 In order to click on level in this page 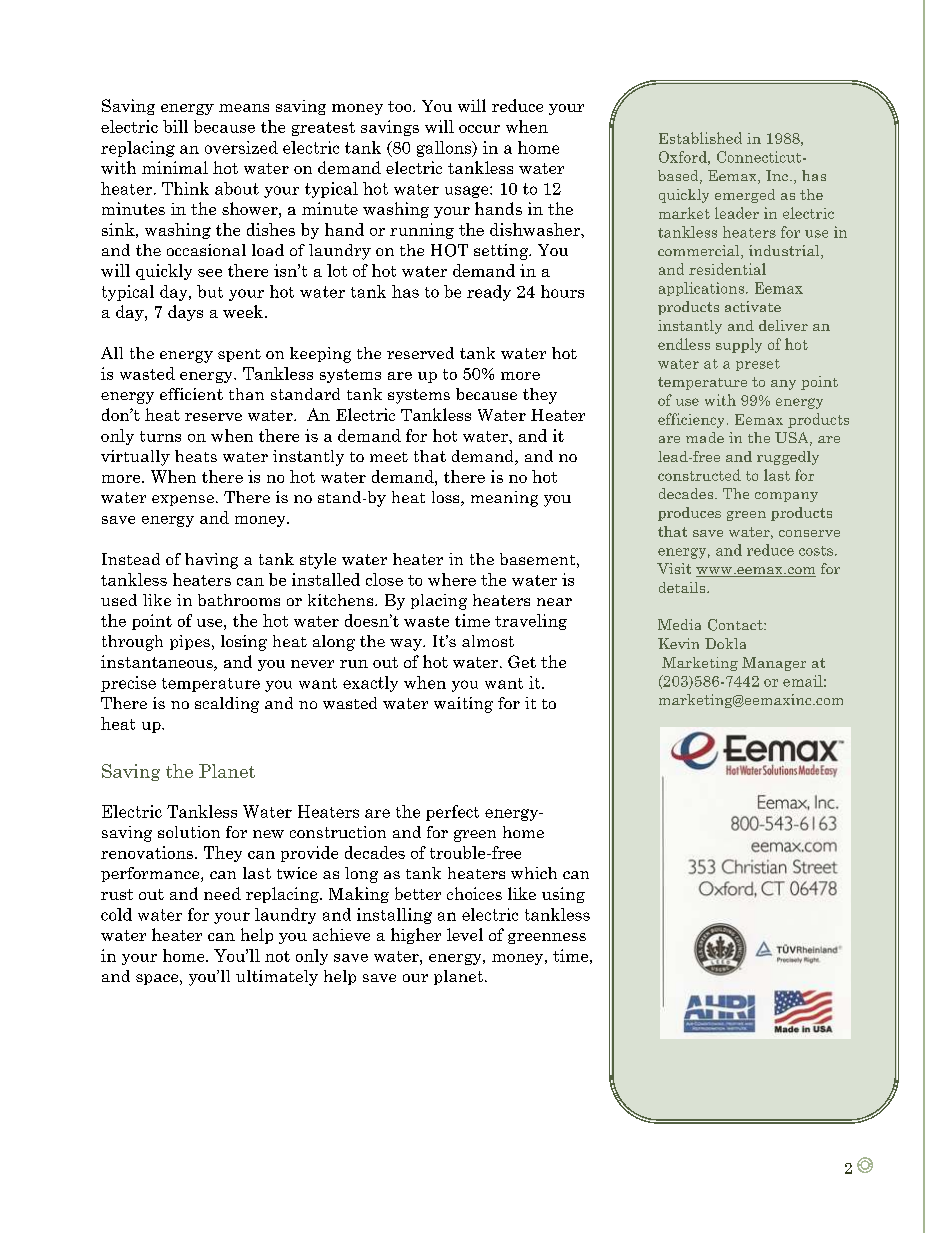, I will do `click(465, 934)`.
